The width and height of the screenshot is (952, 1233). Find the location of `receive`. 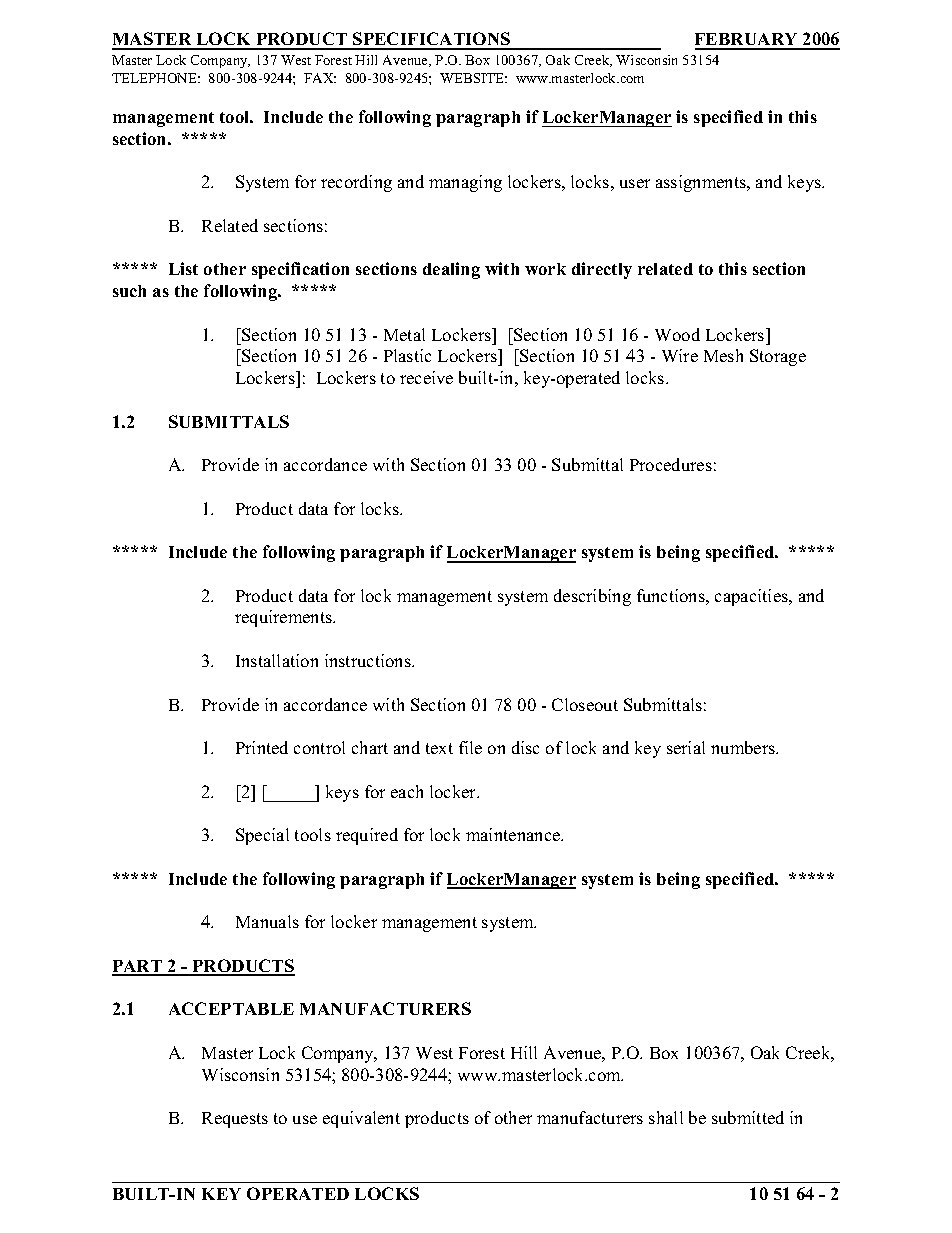

receive is located at coordinates (426, 377).
